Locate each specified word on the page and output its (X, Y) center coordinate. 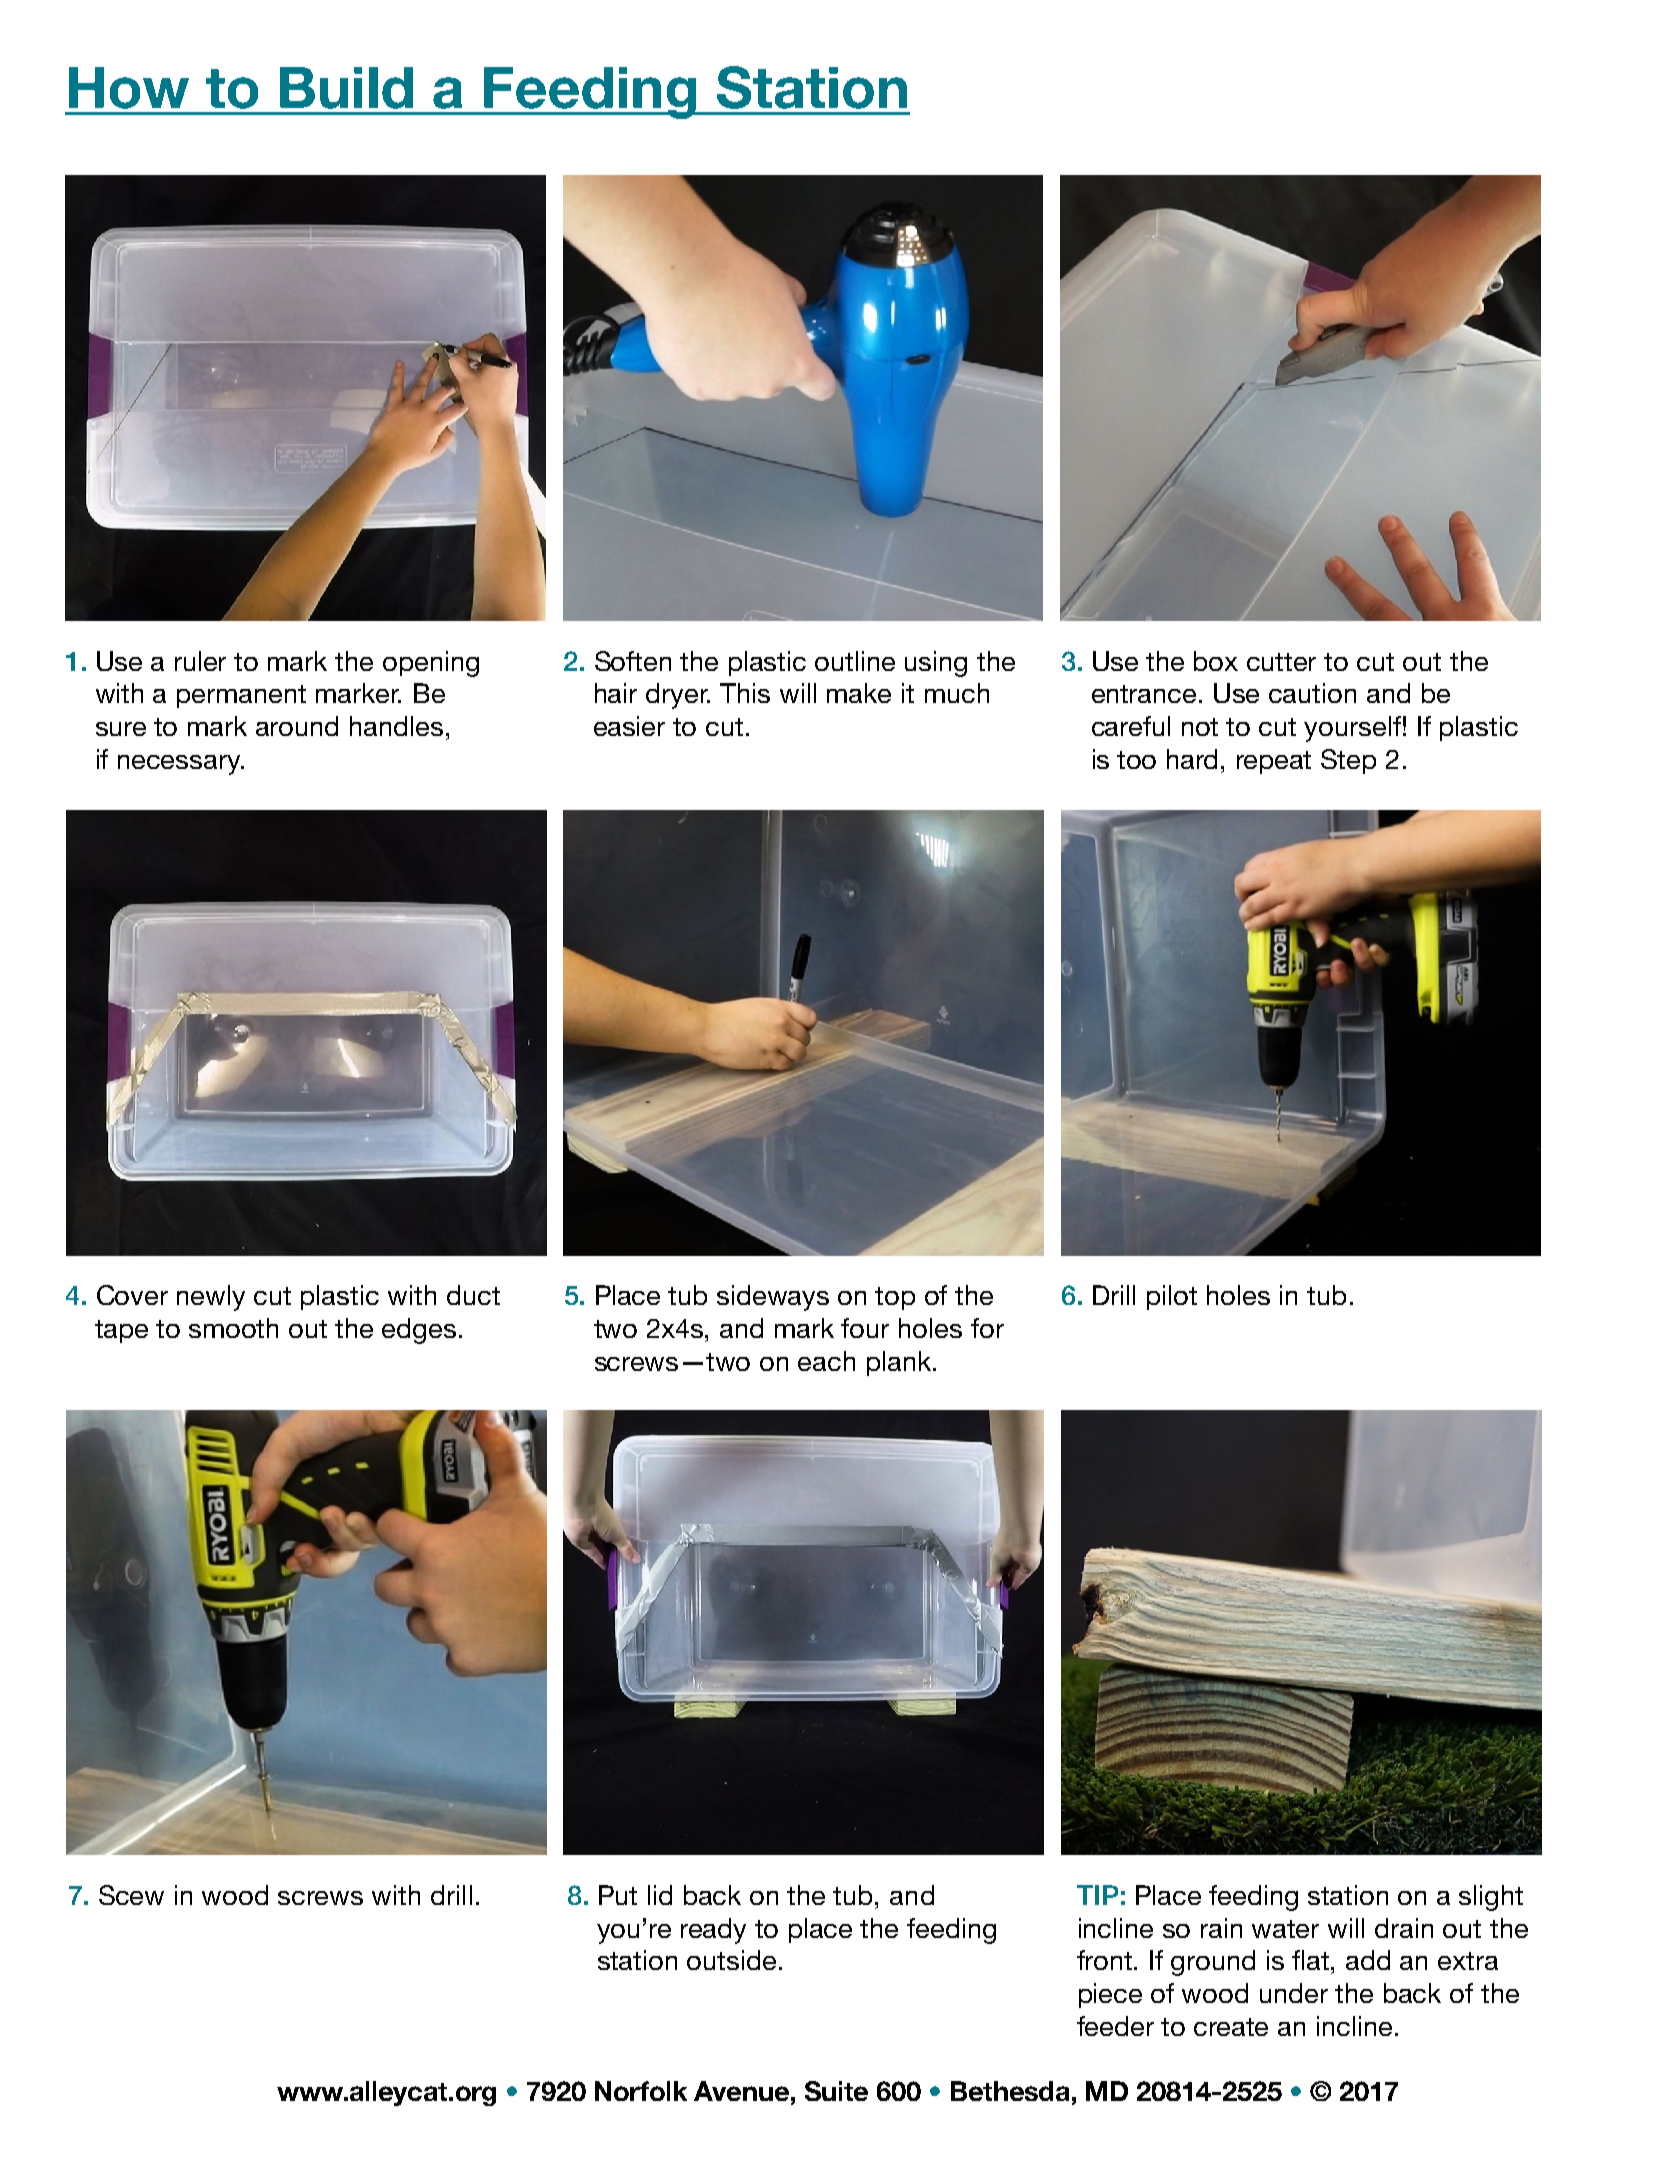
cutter (1281, 662)
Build (346, 88)
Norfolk (641, 2091)
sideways (773, 1298)
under (1294, 1993)
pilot (1172, 1297)
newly (211, 1298)
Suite (836, 2091)
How (129, 88)
